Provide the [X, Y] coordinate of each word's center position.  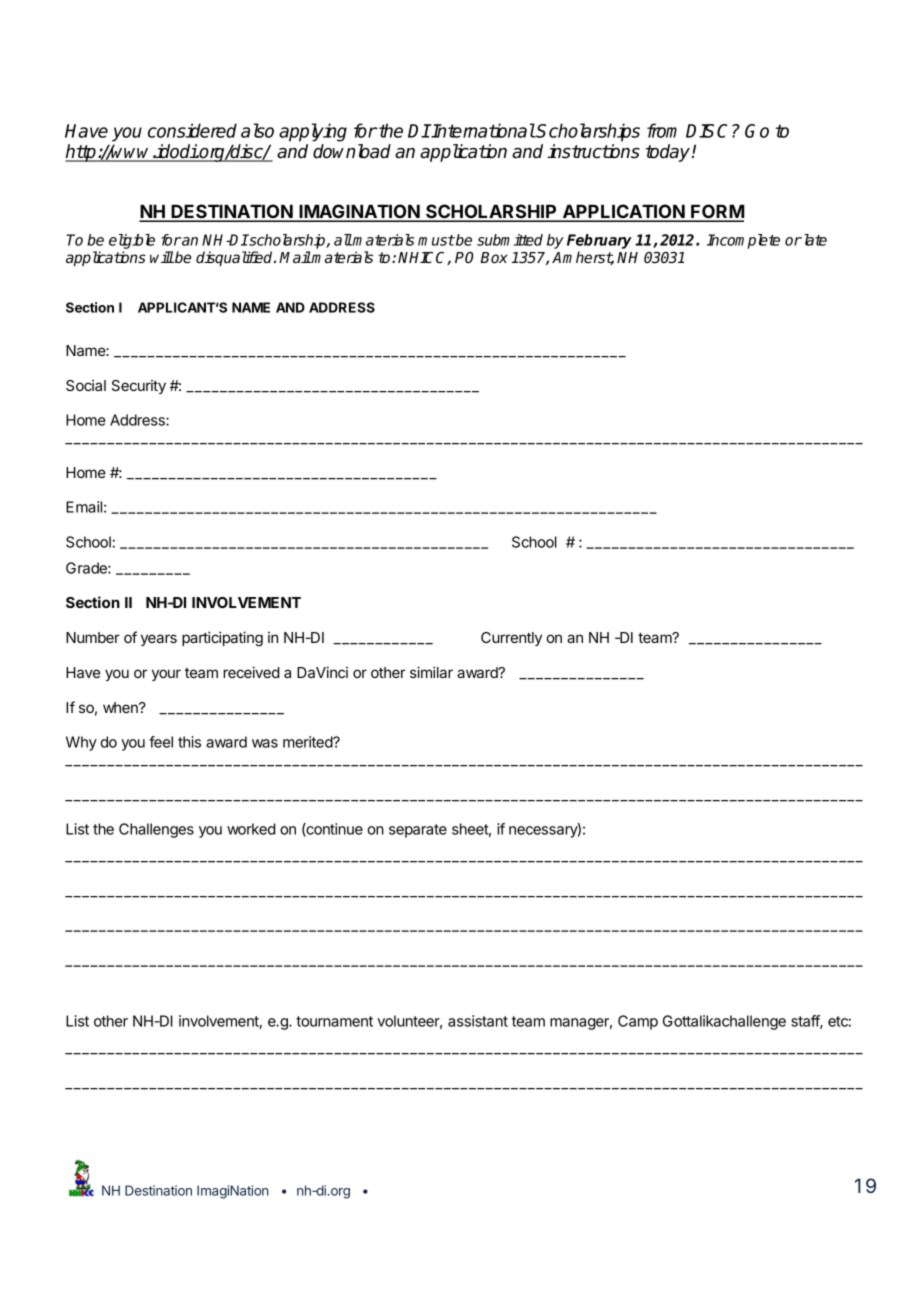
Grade [87, 568]
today [669, 153]
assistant [478, 1021]
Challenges [156, 830]
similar [431, 672]
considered [192, 130]
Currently [511, 639]
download [352, 151]
